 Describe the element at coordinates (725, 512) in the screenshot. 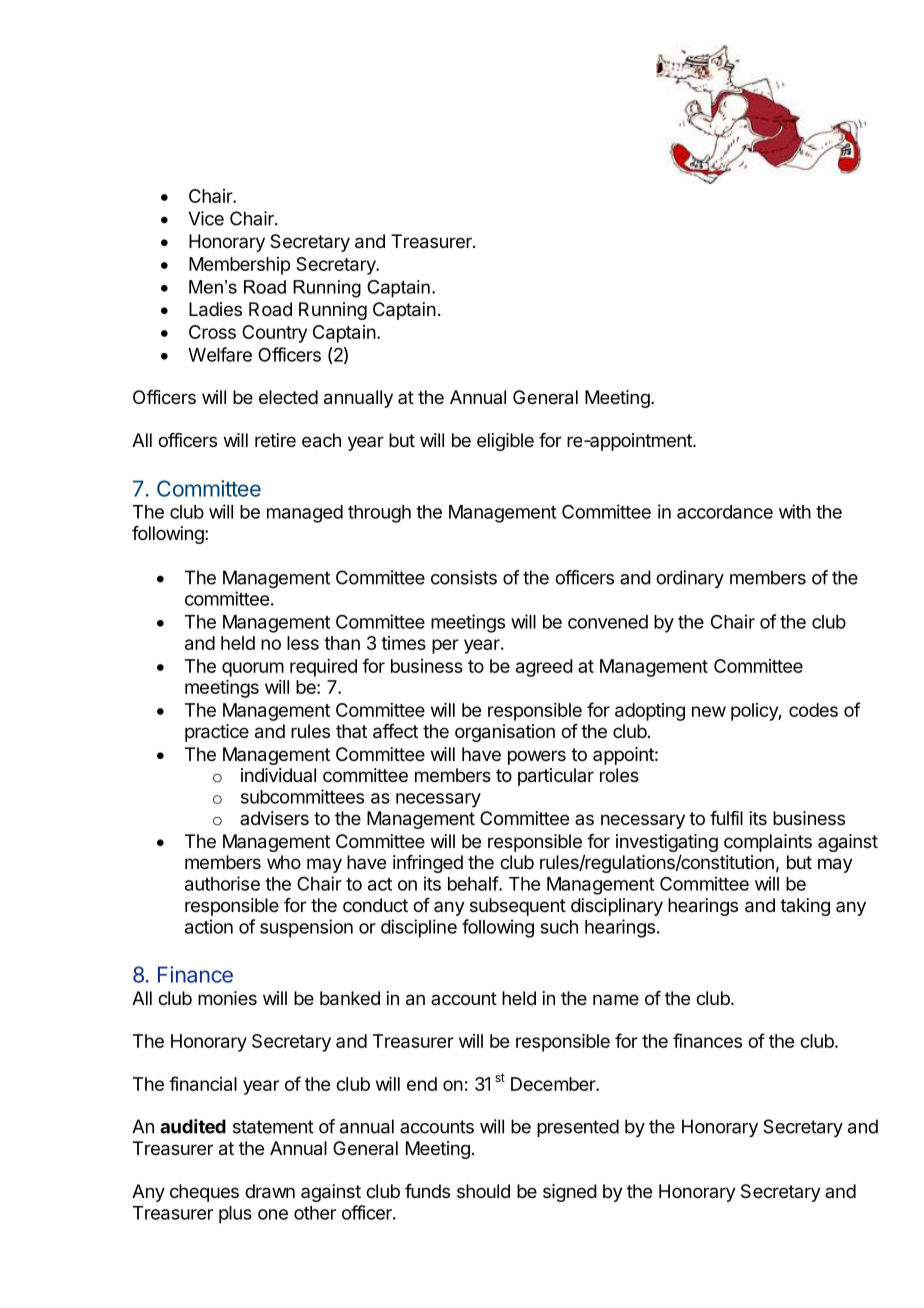

I see `accordance` at that location.
